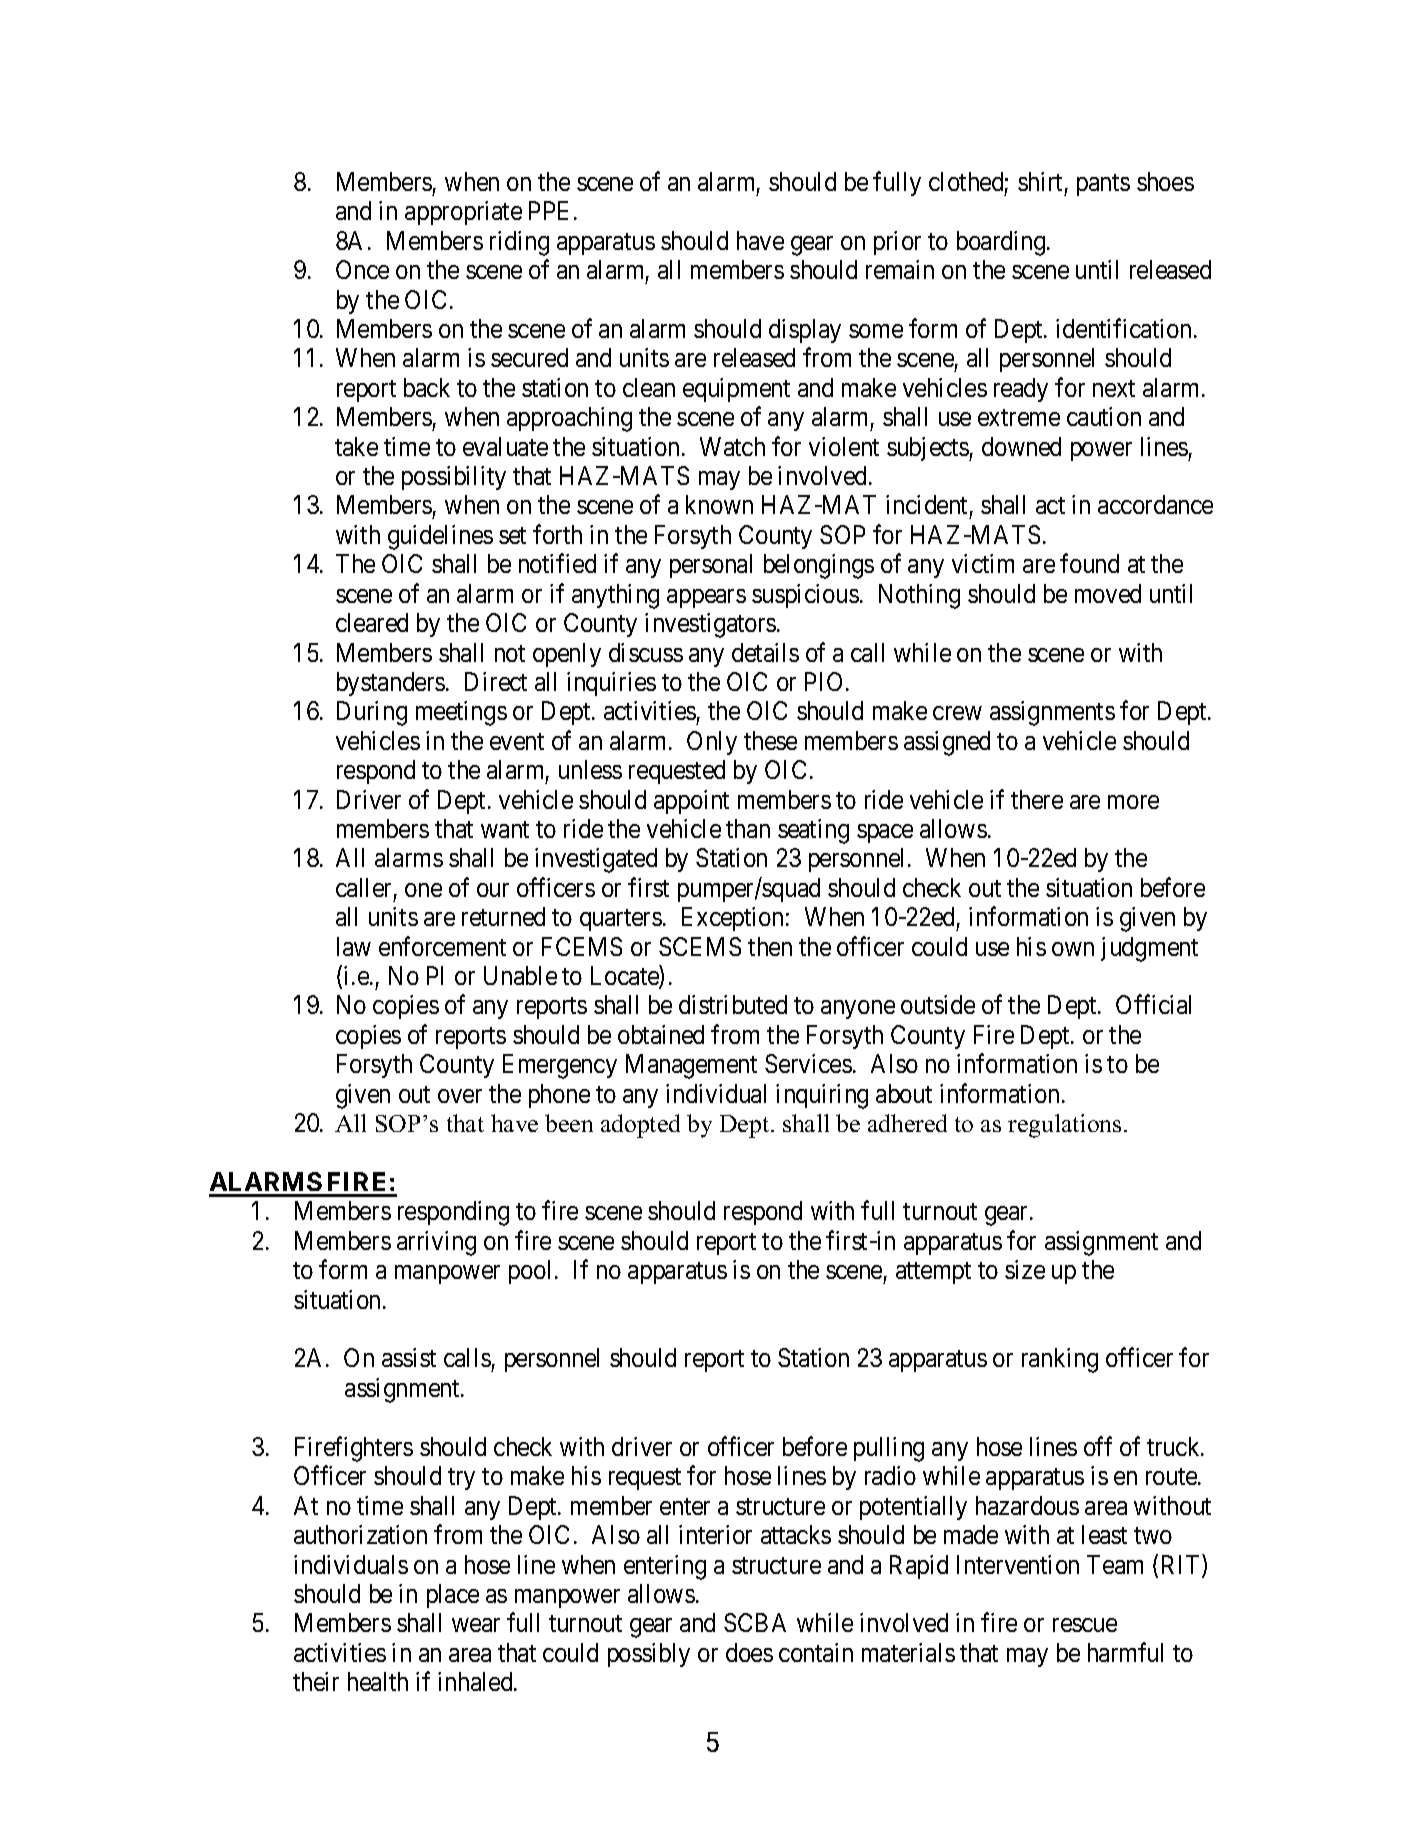  I want to click on appropriate, so click(463, 213).
